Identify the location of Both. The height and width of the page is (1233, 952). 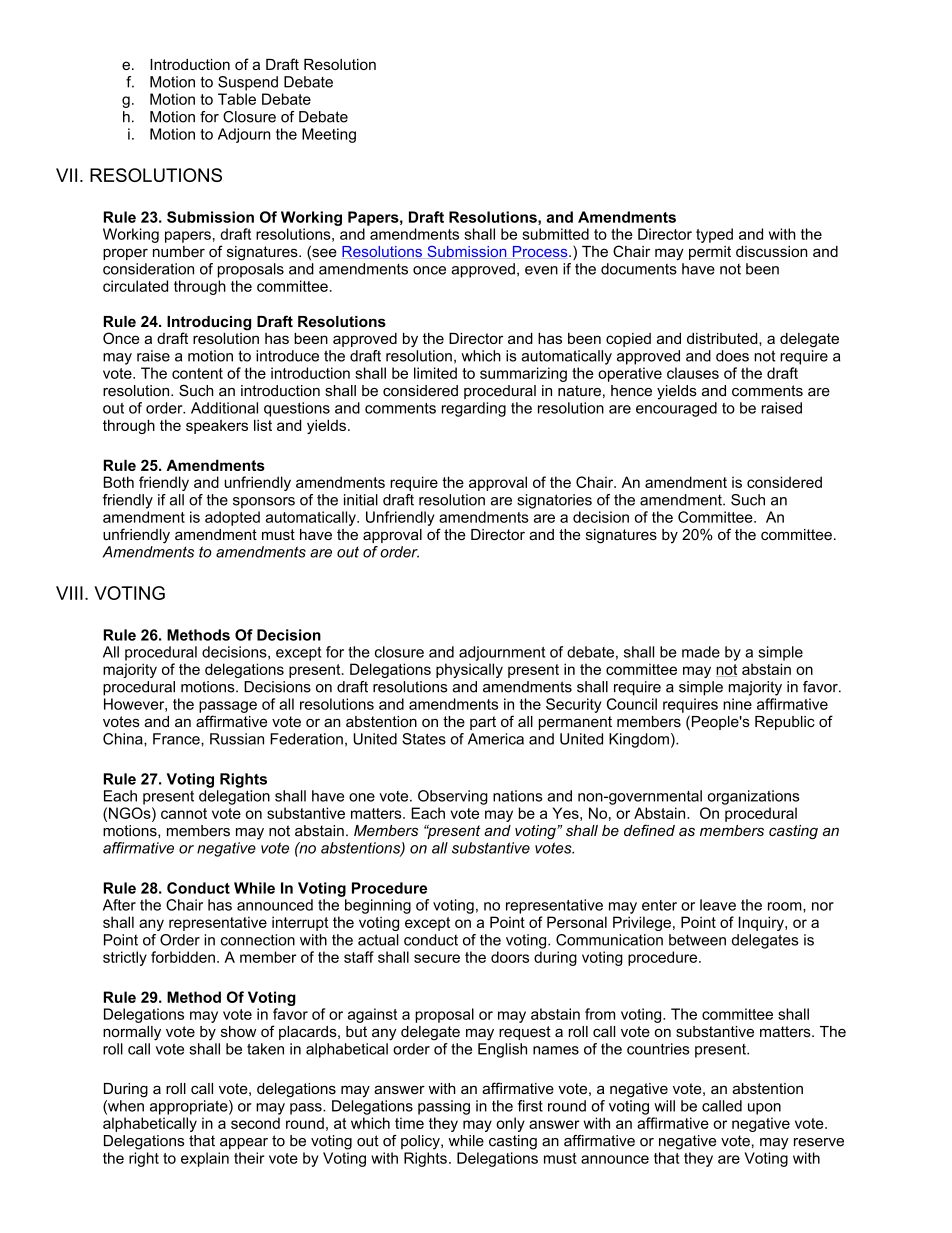
(119, 482).
